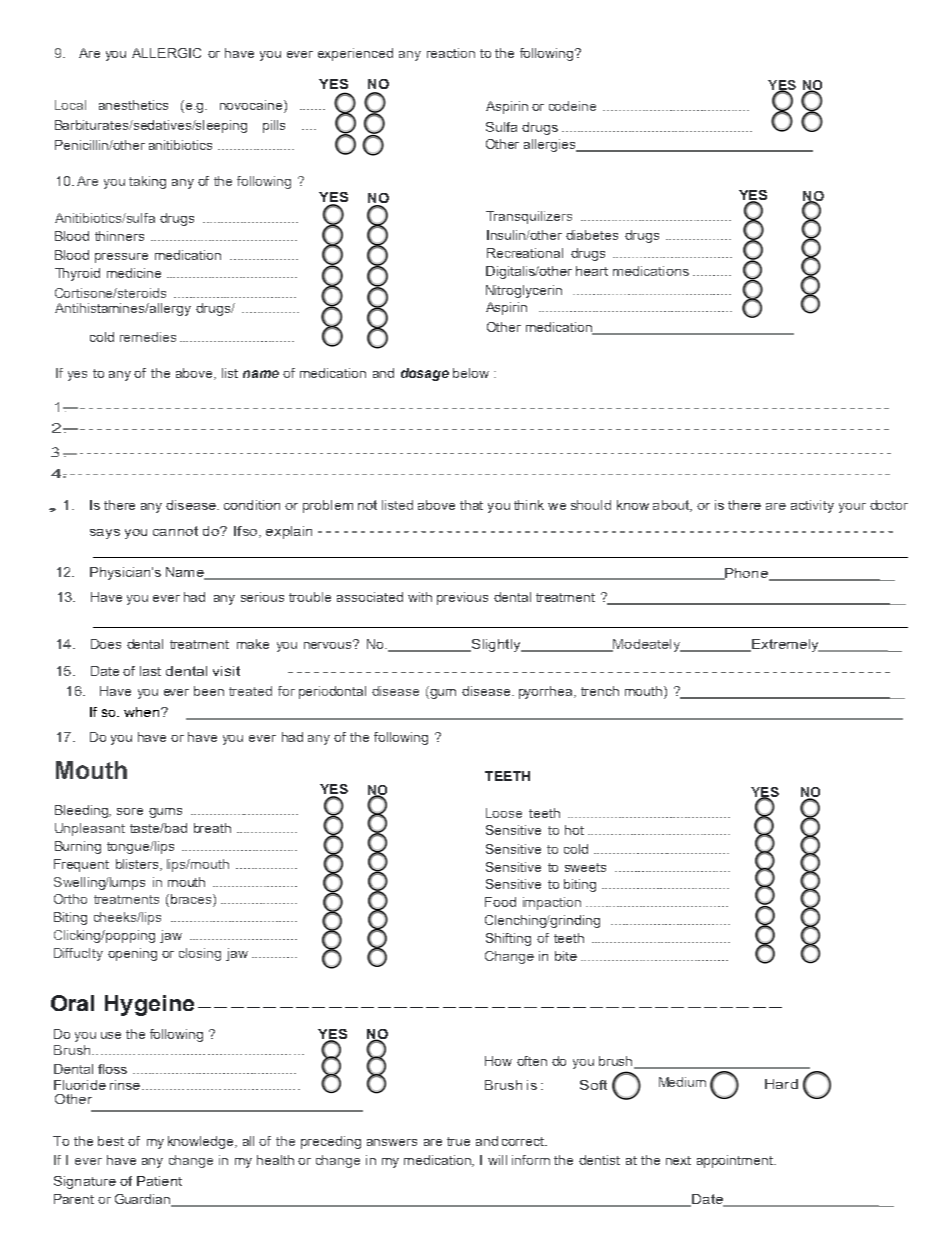  What do you see at coordinates (496, 645) in the page?
I see `Slightly` at bounding box center [496, 645].
